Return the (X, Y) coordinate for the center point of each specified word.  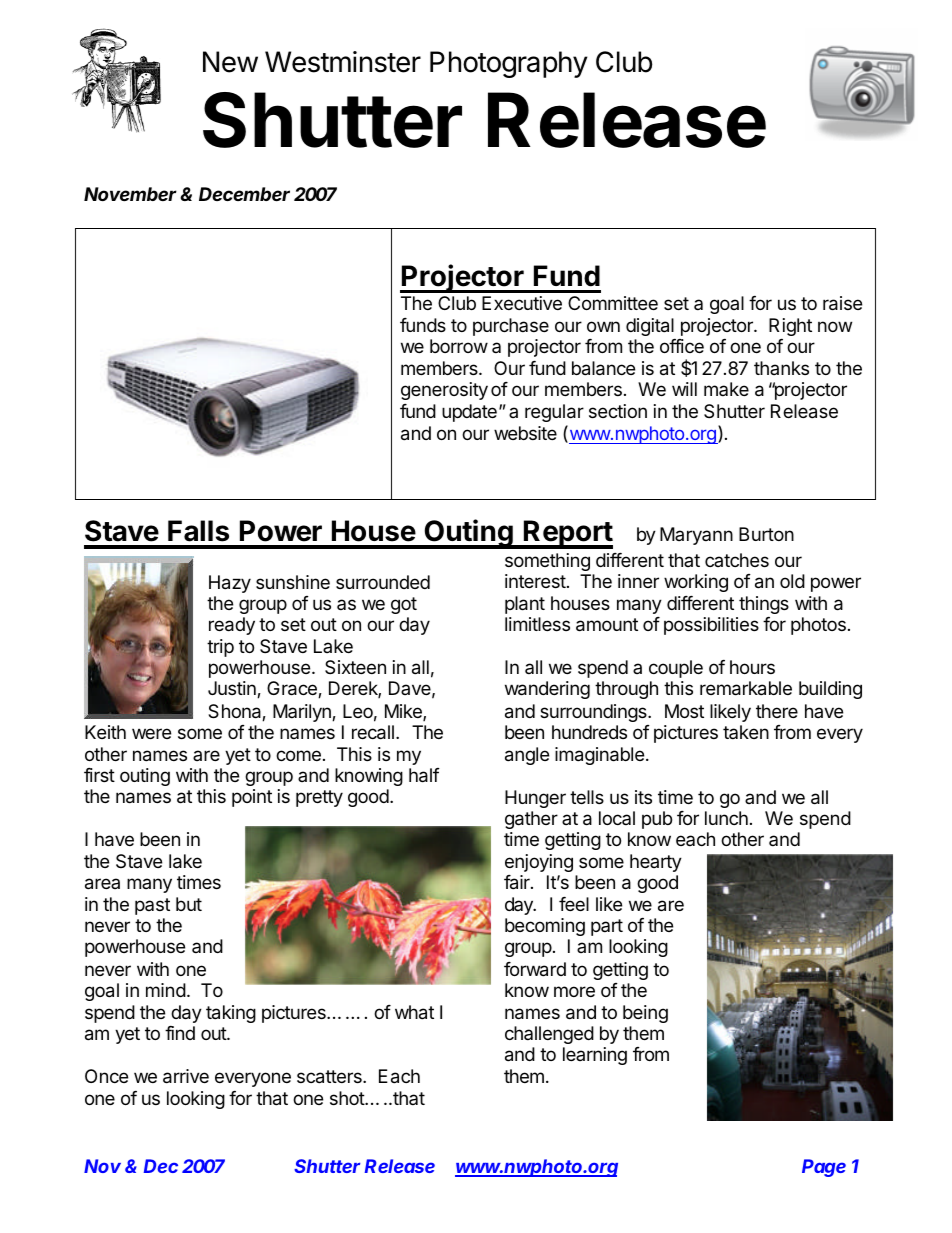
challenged (549, 1035)
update (469, 413)
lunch (726, 818)
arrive (186, 1076)
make (726, 389)
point (252, 798)
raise (842, 303)
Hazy (230, 584)
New (230, 62)
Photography (509, 64)
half (424, 775)
